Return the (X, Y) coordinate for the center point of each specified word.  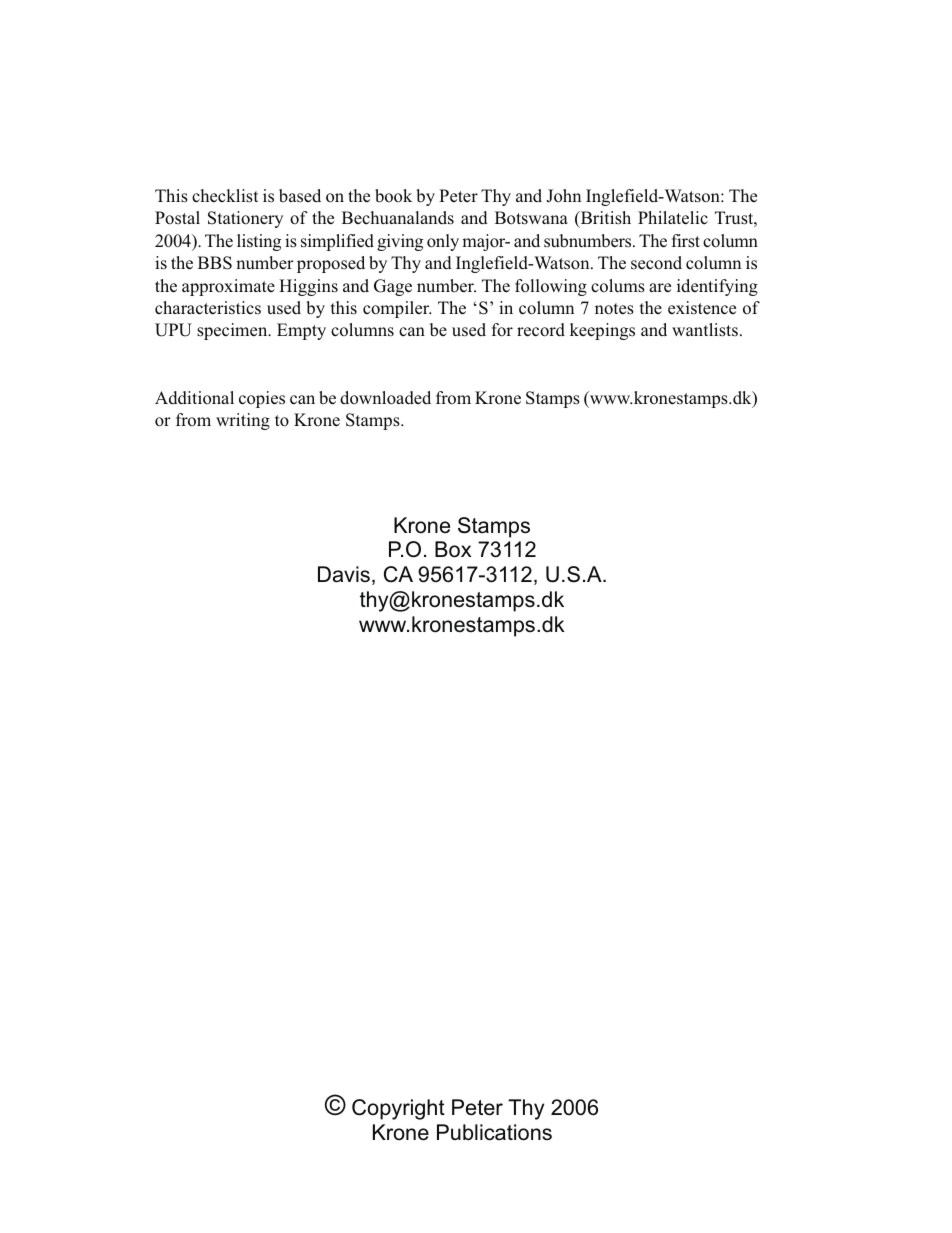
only (443, 242)
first (686, 241)
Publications (494, 1132)
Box (453, 549)
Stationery (245, 219)
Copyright (398, 1109)
